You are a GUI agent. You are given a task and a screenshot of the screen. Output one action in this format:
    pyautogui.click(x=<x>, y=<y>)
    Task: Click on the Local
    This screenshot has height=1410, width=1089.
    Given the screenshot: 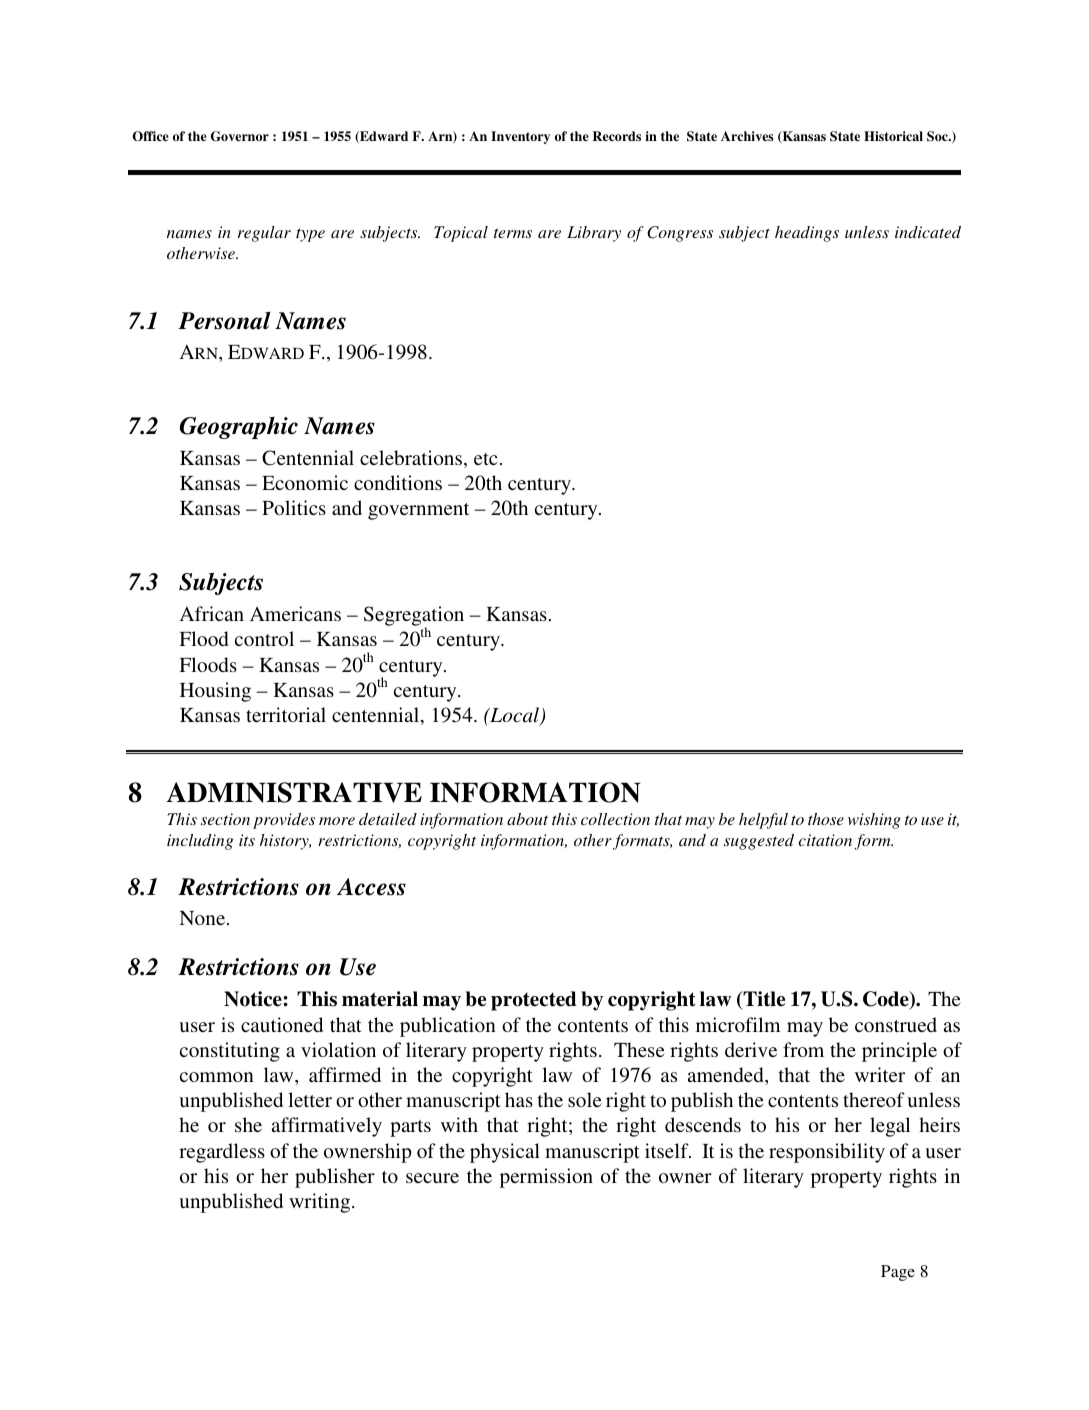 What is the action you would take?
    pyautogui.click(x=515, y=716)
